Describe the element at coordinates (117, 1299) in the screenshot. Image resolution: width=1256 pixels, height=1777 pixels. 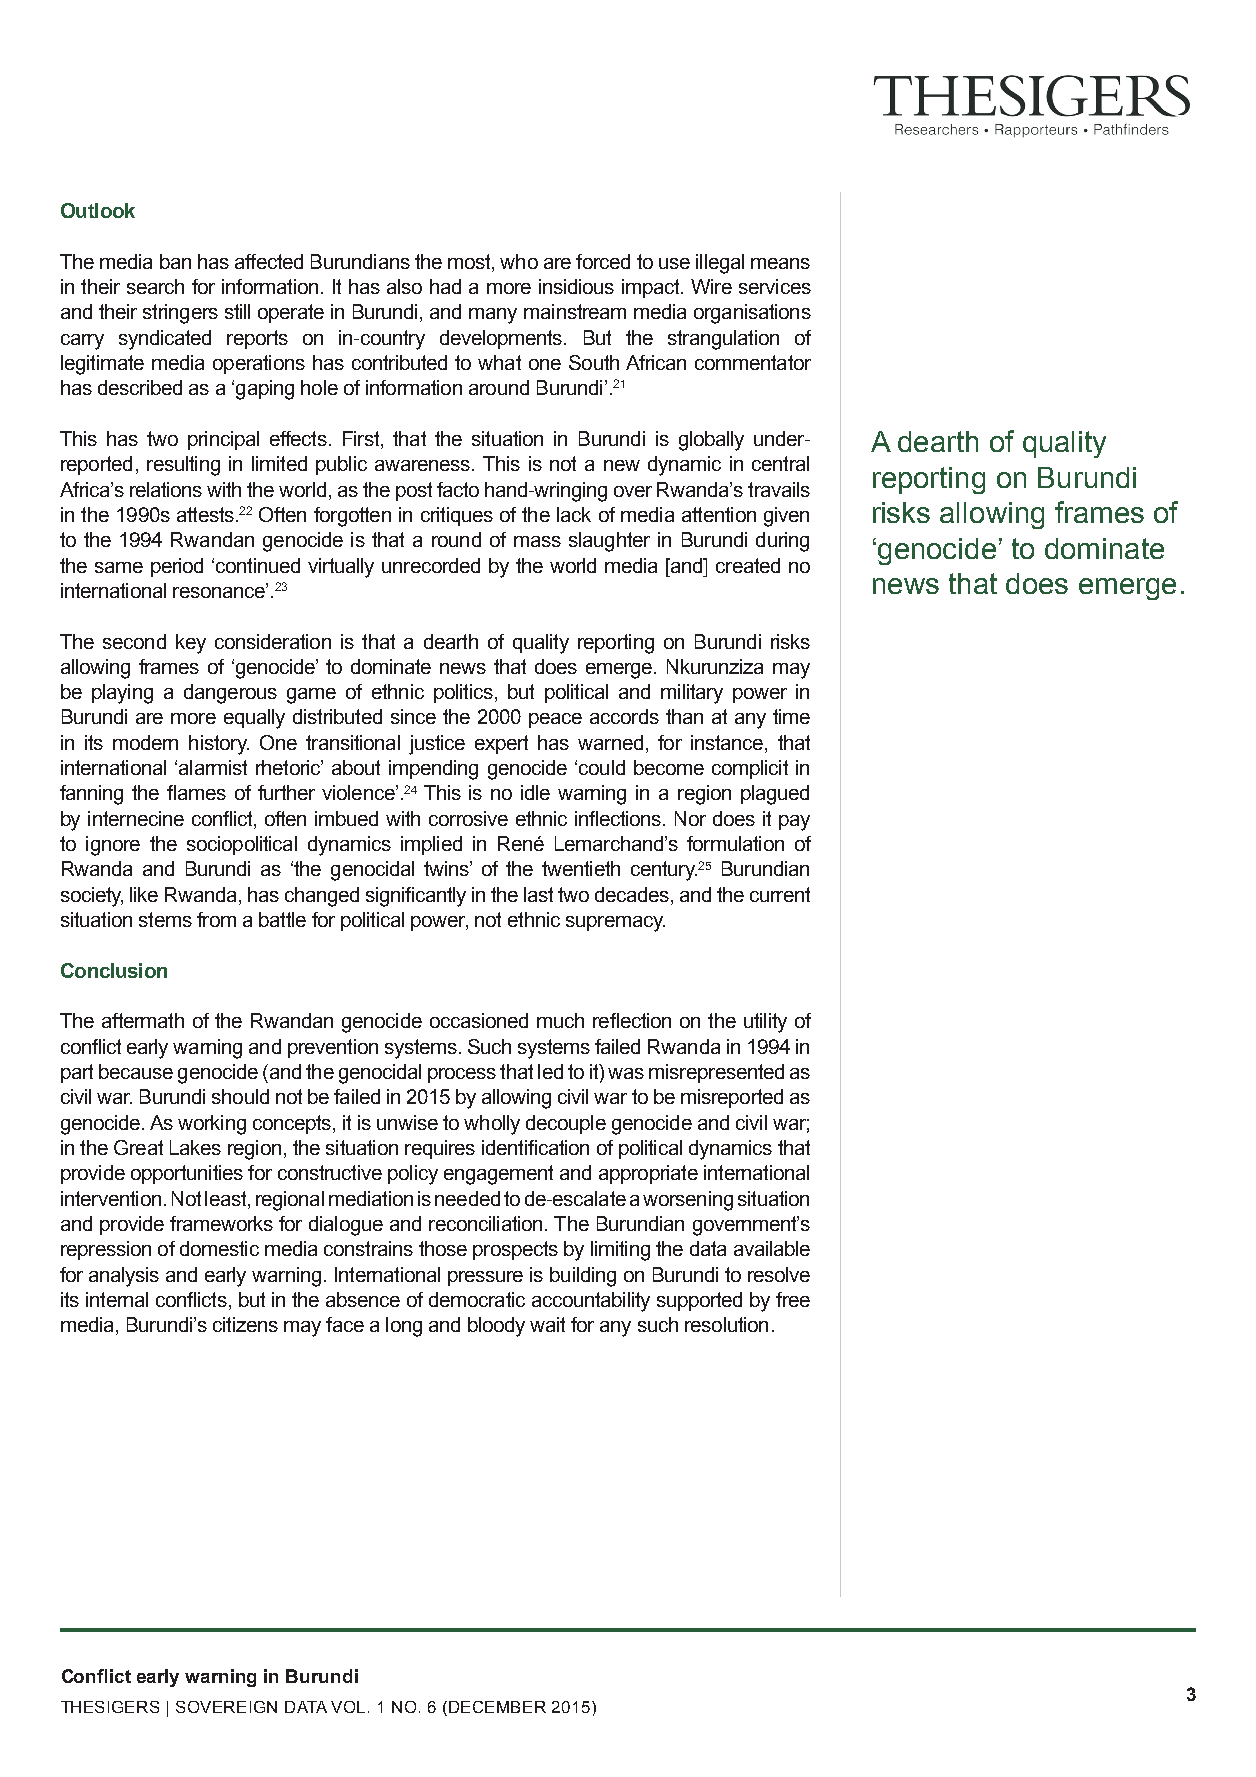
I see `internal` at that location.
